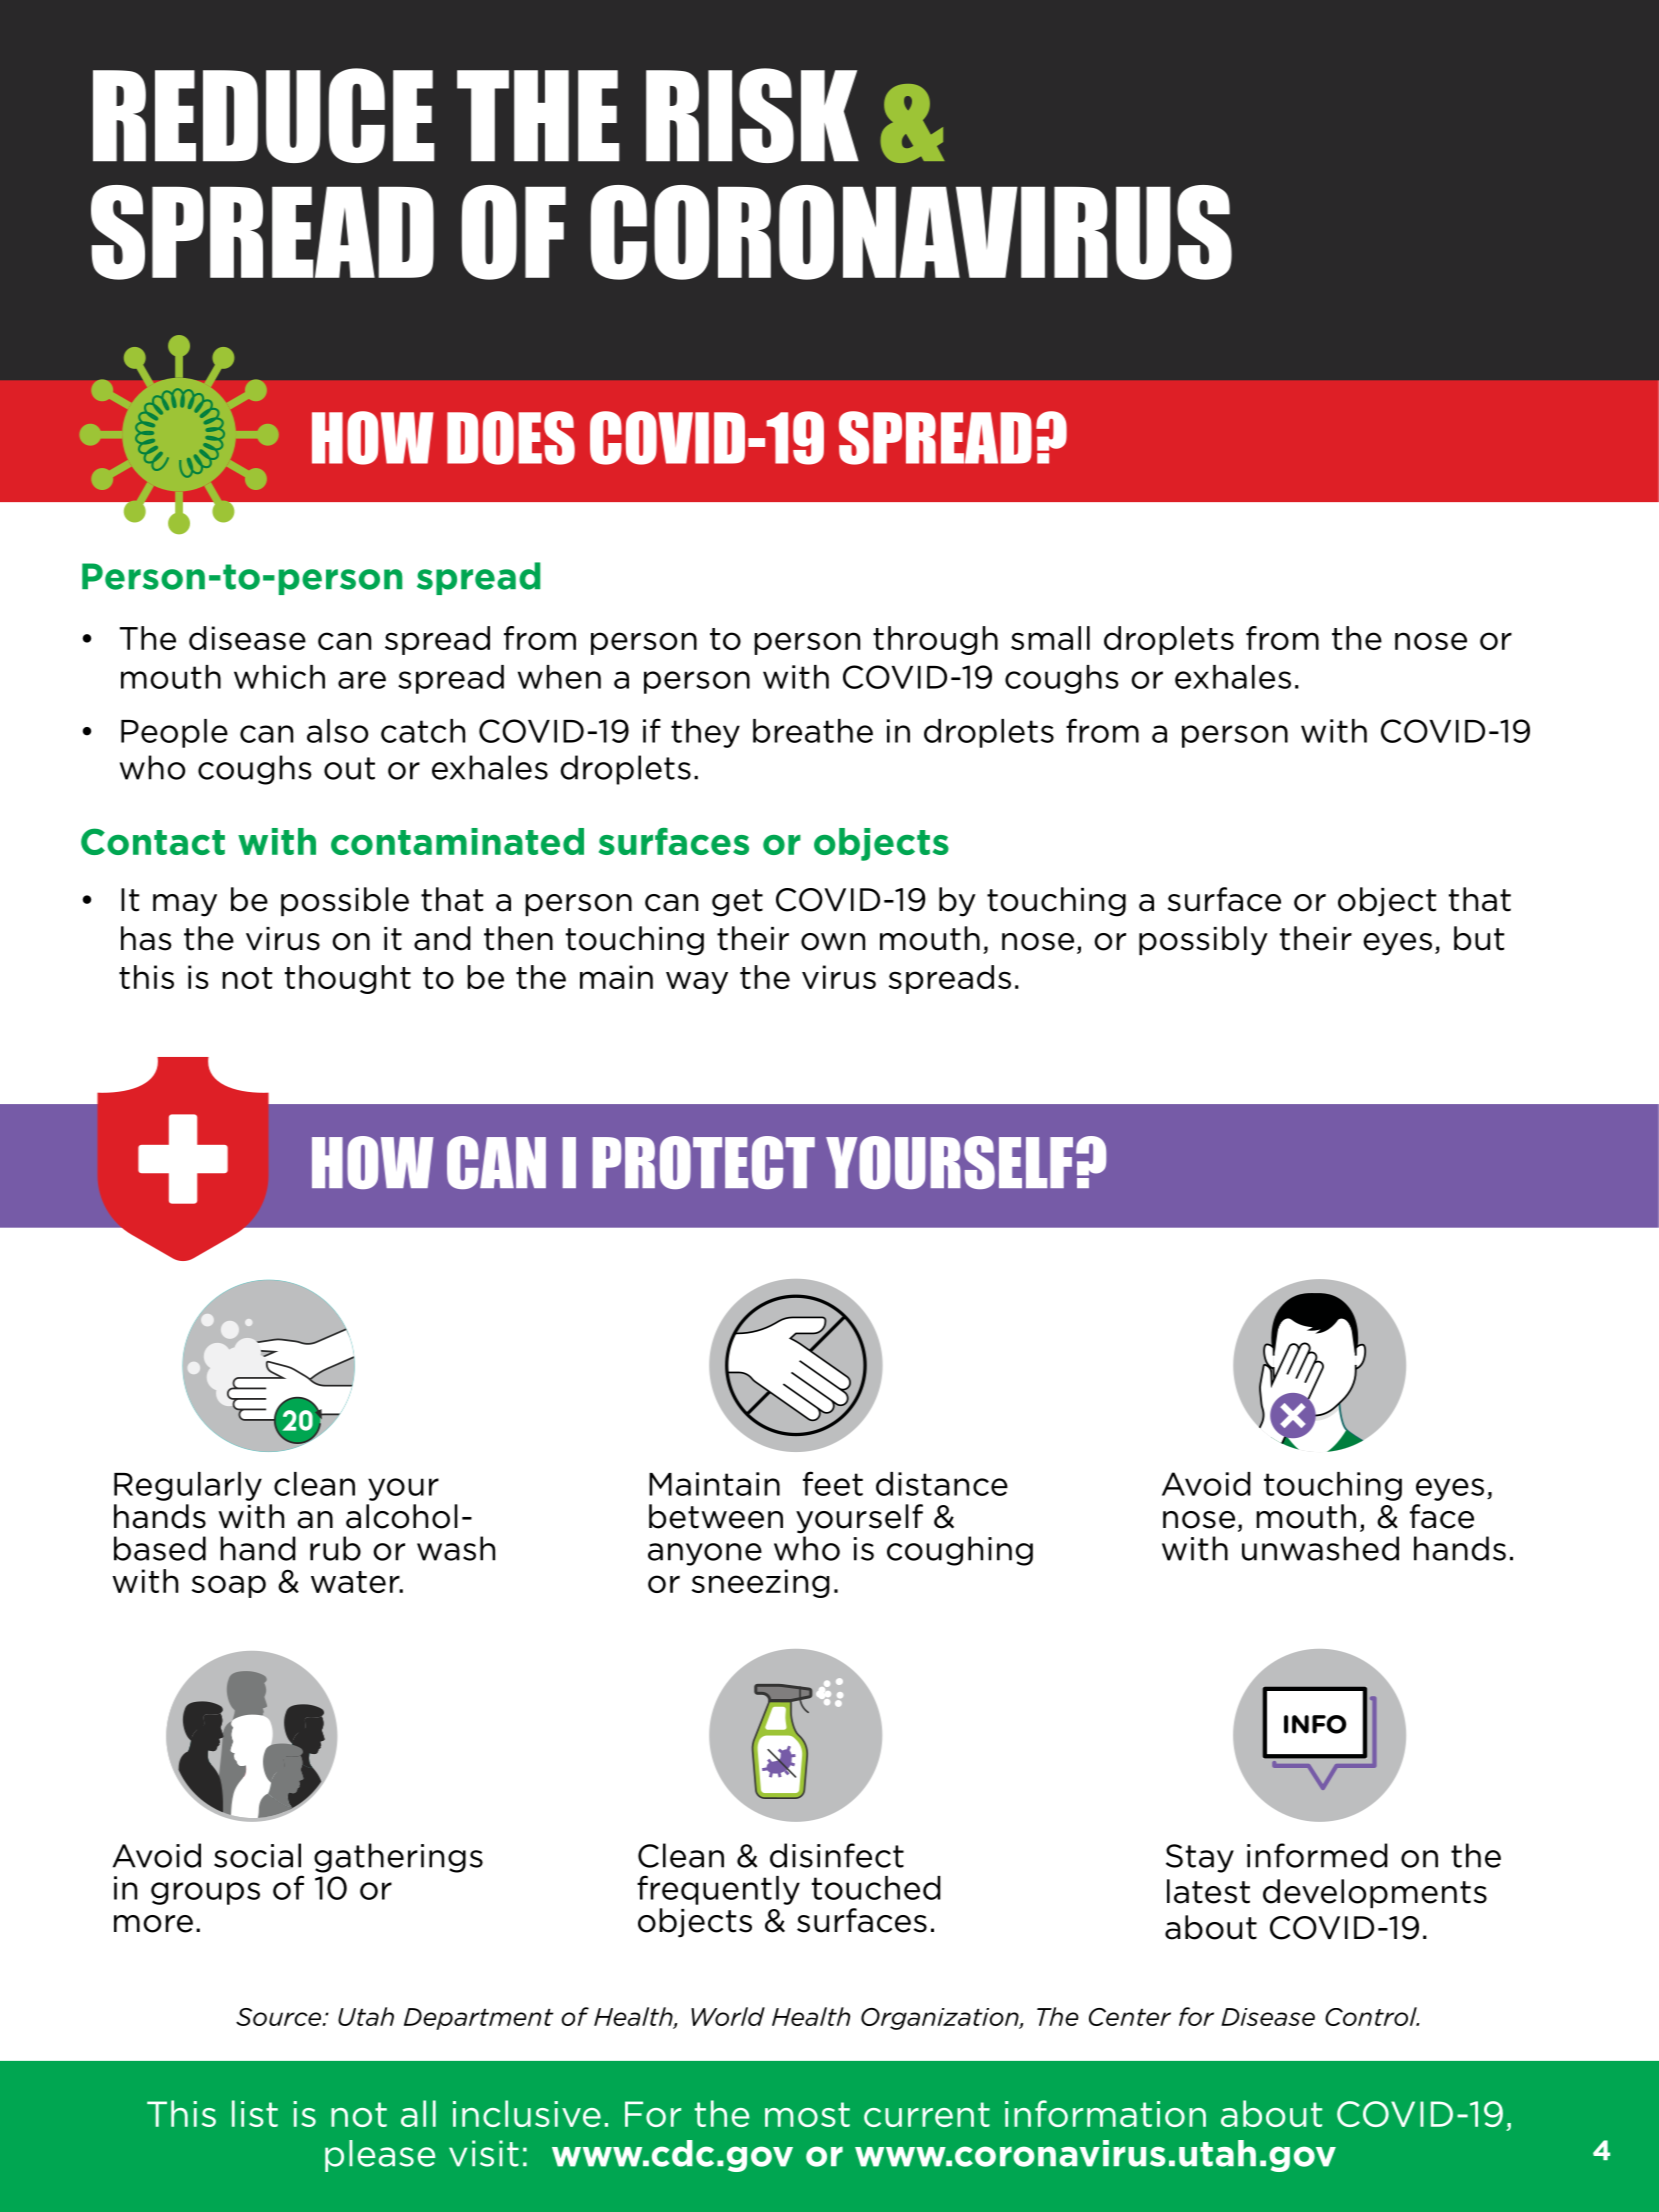 The width and height of the screenshot is (1659, 2212). What do you see at coordinates (752, 115) in the screenshot?
I see `RISK` at bounding box center [752, 115].
